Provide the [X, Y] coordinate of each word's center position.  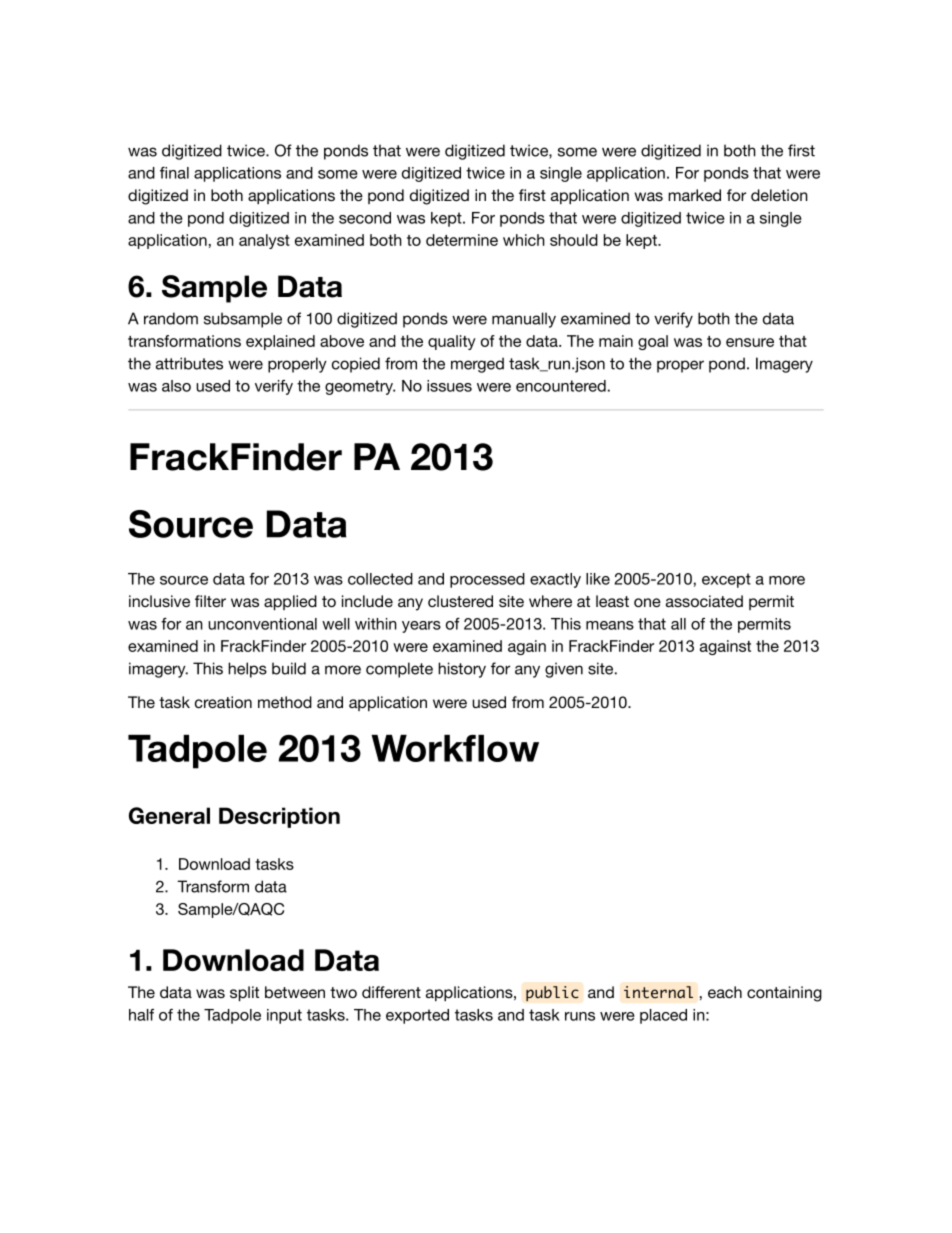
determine [462, 240]
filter [210, 601]
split [244, 994]
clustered [460, 601]
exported [417, 1016]
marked [694, 195]
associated [704, 601]
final [174, 173]
